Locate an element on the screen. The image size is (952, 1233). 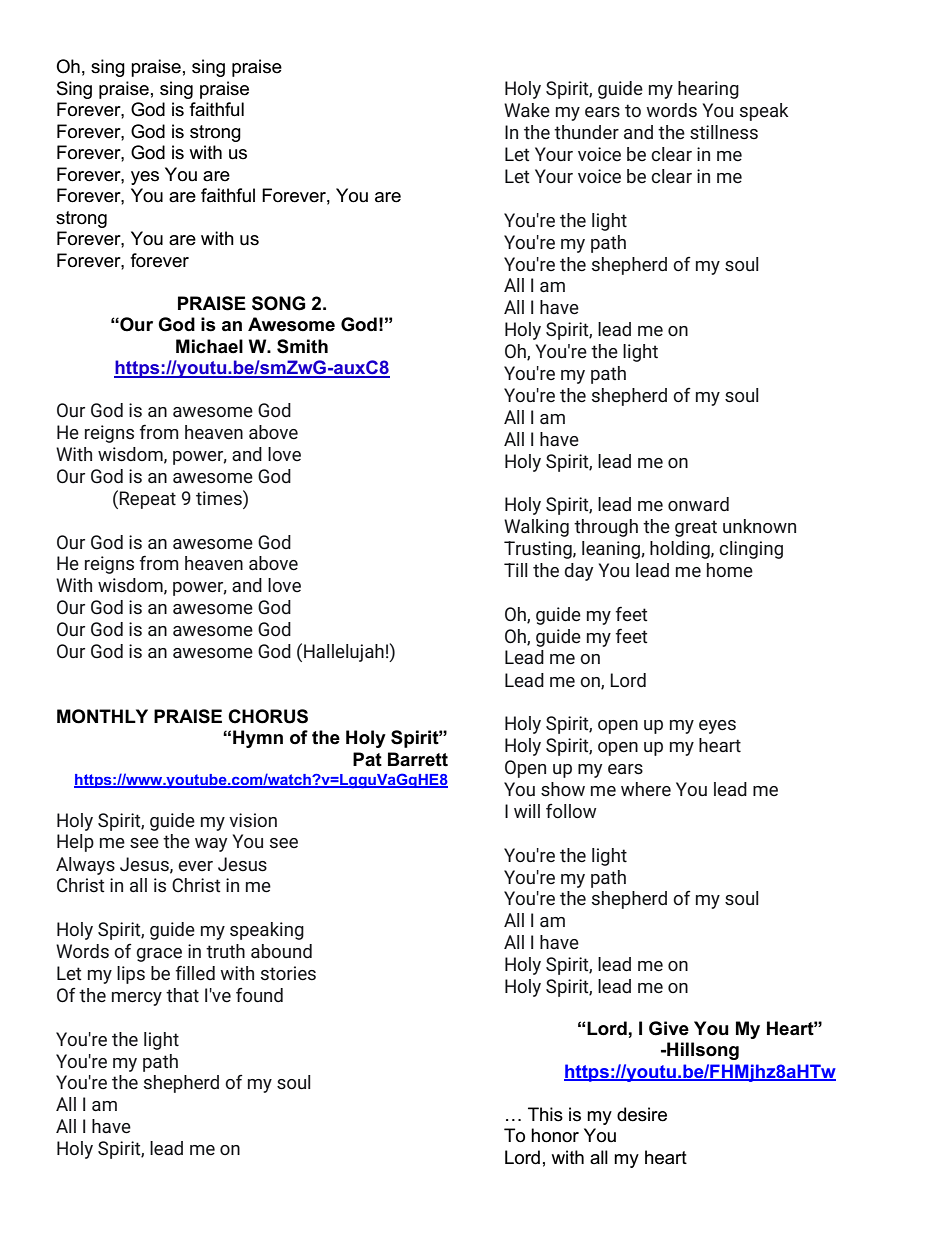
mercy is located at coordinates (137, 999).
